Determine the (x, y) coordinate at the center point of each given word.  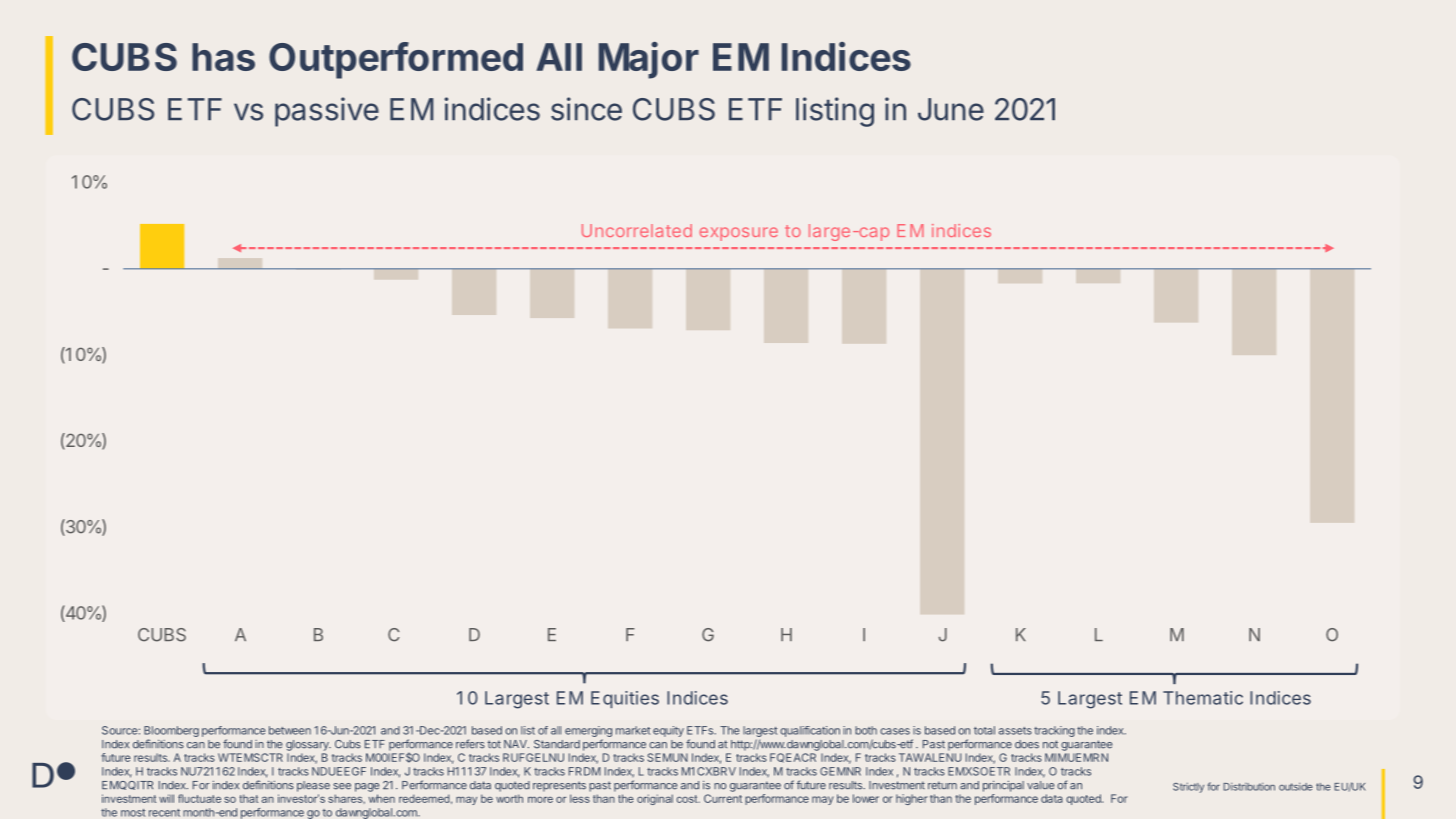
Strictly (1188, 788)
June (951, 109)
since (586, 109)
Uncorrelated (637, 230)
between (290, 730)
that (248, 798)
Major (649, 60)
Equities (625, 699)
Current (723, 798)
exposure (739, 234)
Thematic (1203, 698)
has (223, 57)
